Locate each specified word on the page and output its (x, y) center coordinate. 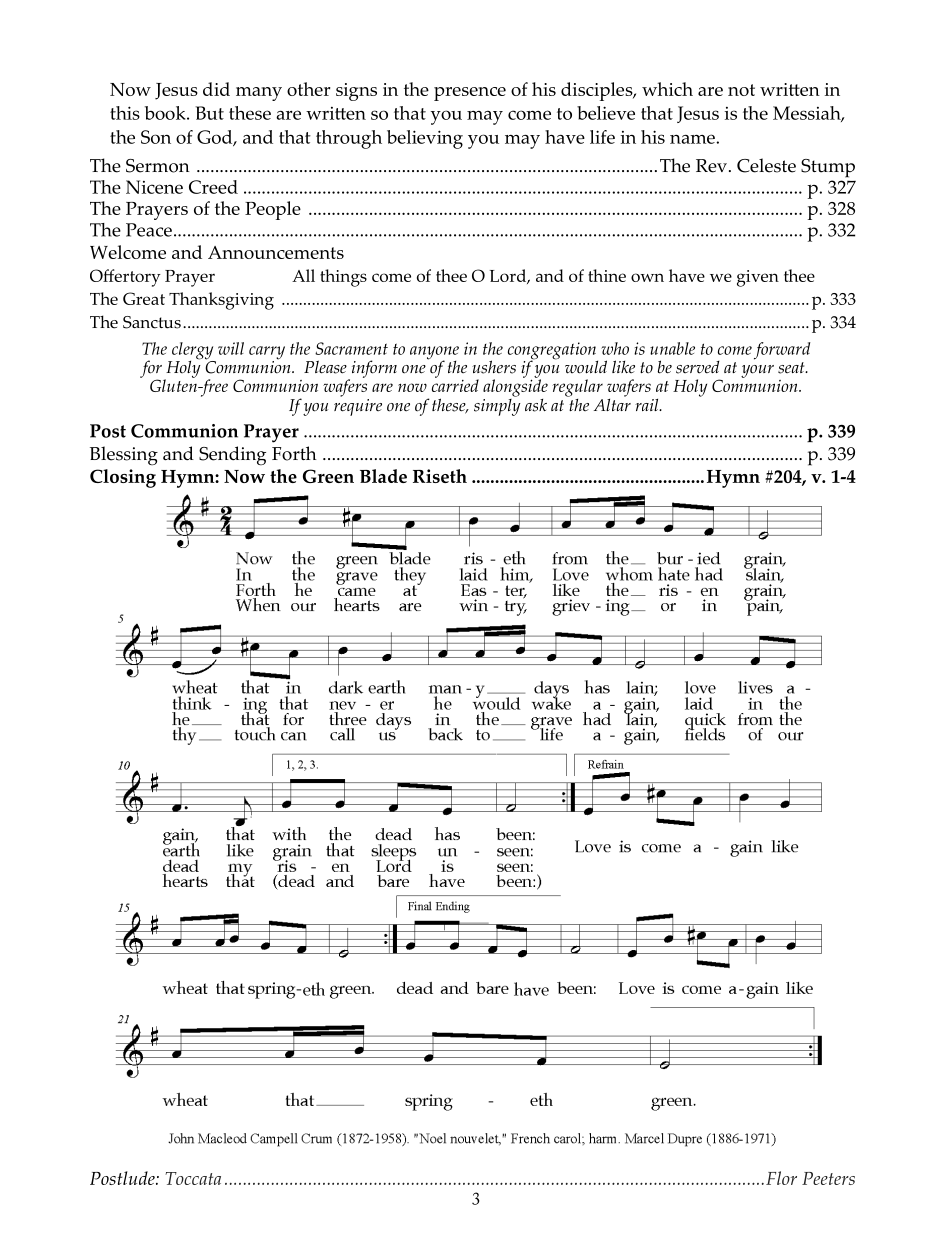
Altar (612, 403)
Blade (383, 476)
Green (328, 476)
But (209, 113)
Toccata (193, 1178)
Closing (123, 478)
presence (470, 94)
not (741, 90)
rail (648, 405)
